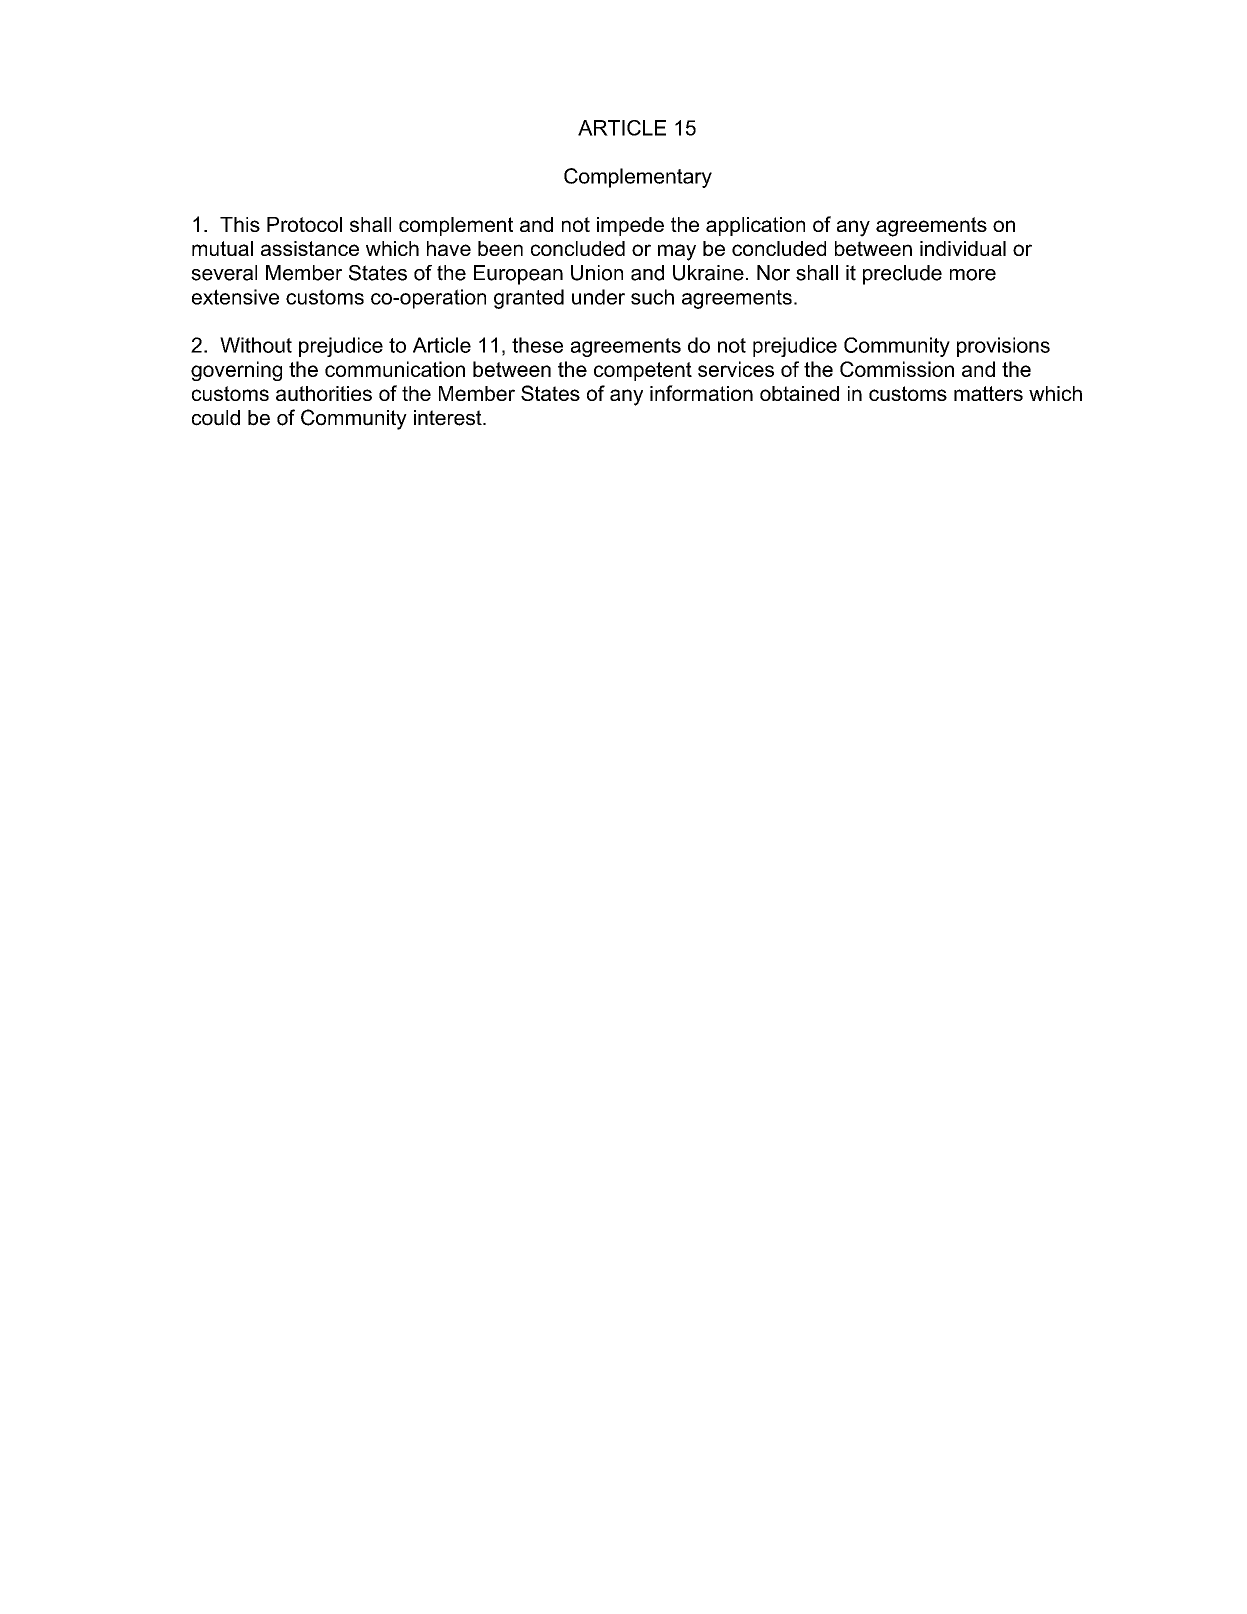 The width and height of the screenshot is (1247, 1614). What do you see at coordinates (224, 273) in the screenshot?
I see `several` at bounding box center [224, 273].
